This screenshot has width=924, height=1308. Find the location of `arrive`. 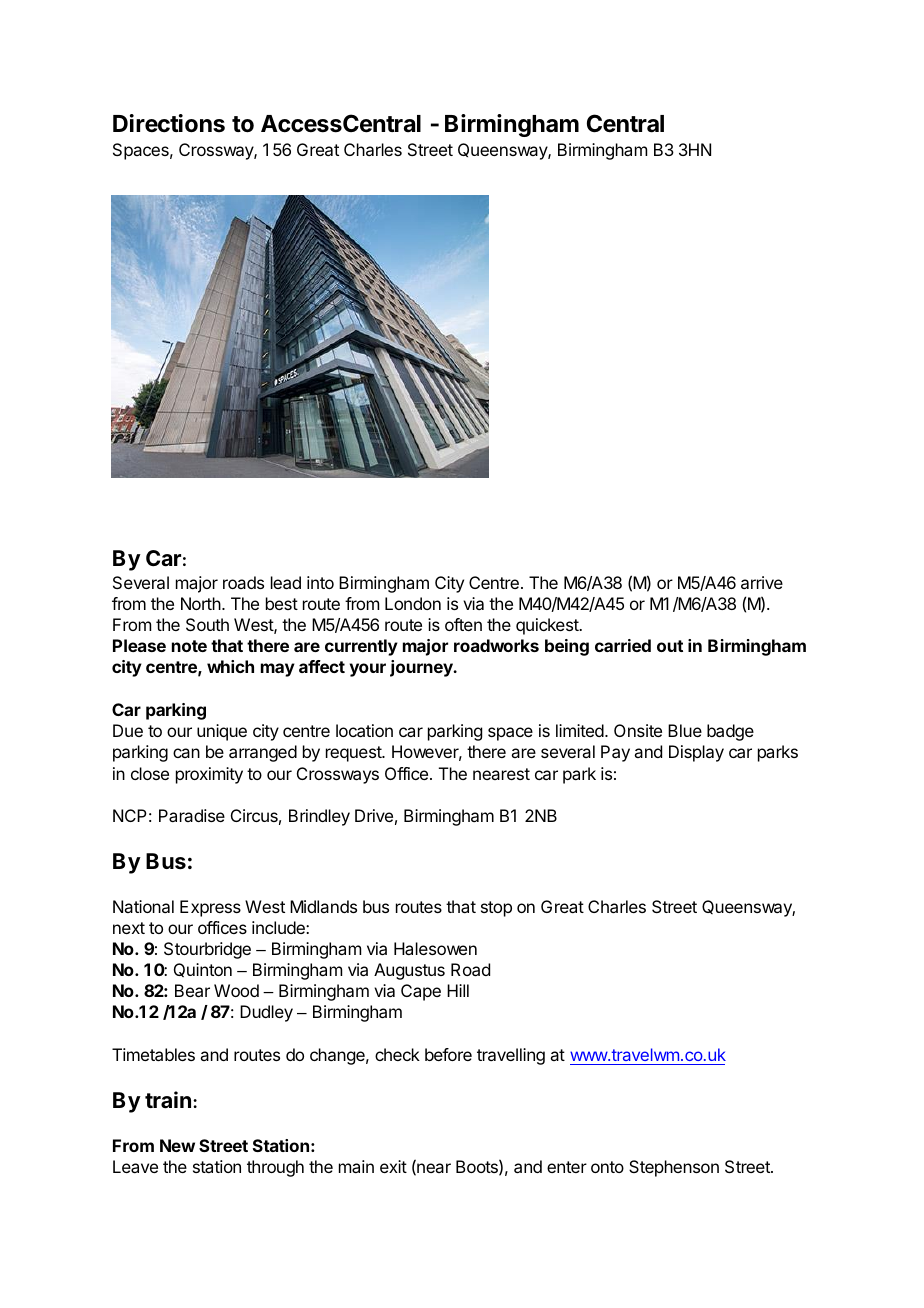

arrive is located at coordinates (762, 582).
